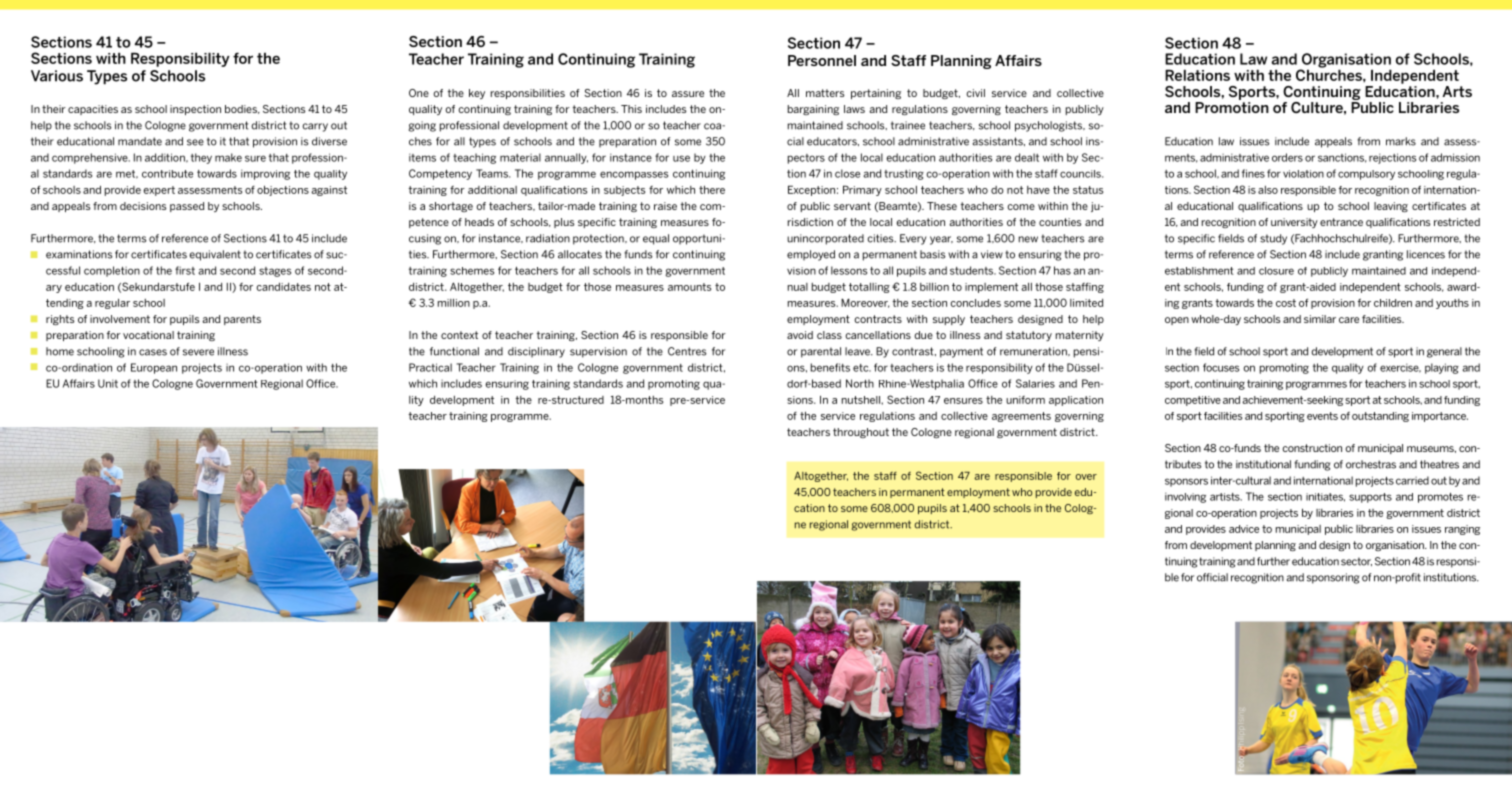 The image size is (1512, 801). I want to click on unincorporated, so click(825, 239).
